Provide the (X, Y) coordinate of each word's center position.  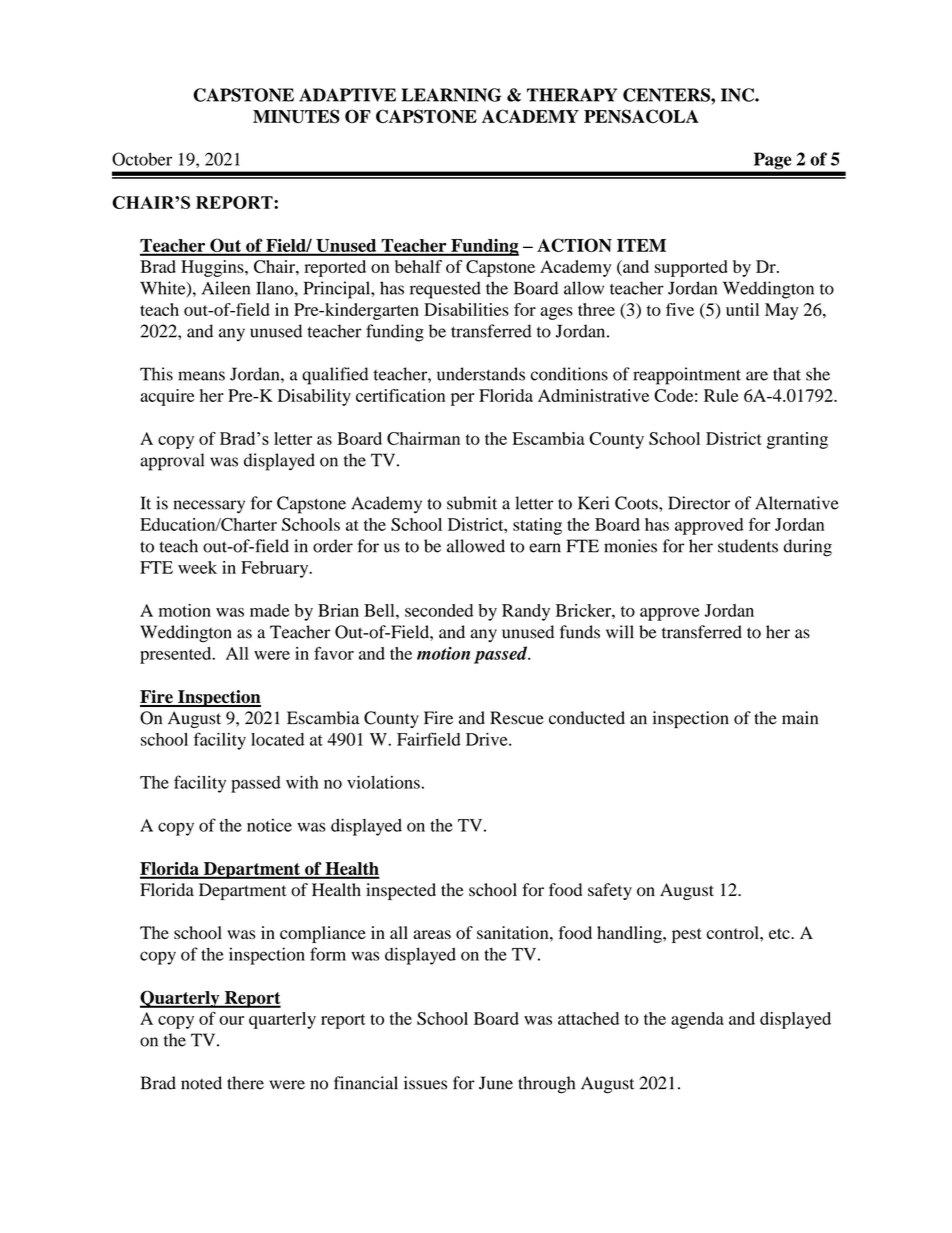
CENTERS (667, 95)
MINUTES (296, 116)
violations (383, 782)
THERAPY (572, 95)
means (201, 376)
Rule (721, 395)
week (197, 567)
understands (481, 374)
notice (269, 825)
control (734, 933)
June (496, 1083)
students (748, 546)
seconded (439, 610)
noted (201, 1083)
